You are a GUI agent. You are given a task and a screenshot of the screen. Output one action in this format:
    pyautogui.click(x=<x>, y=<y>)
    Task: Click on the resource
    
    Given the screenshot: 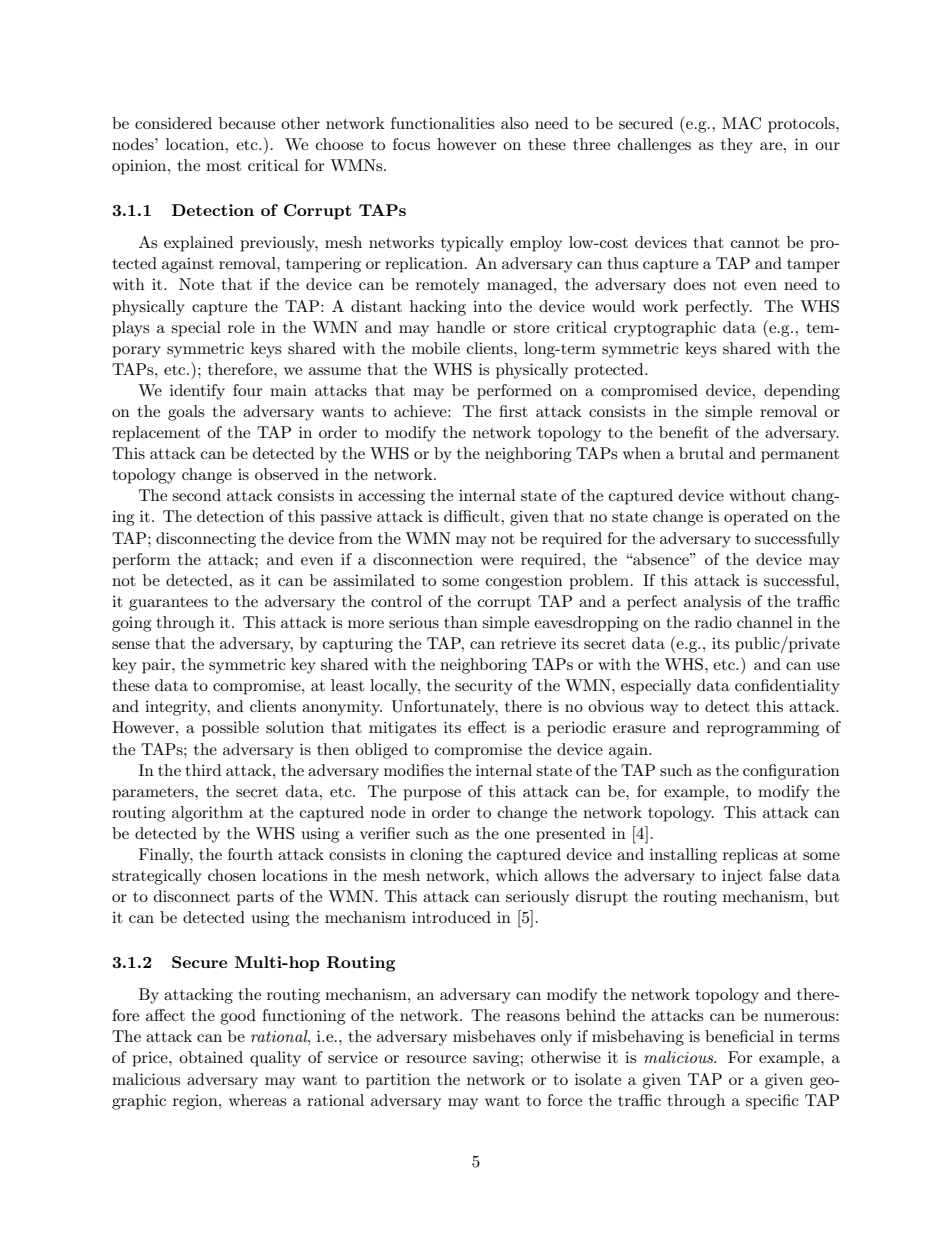 What is the action you would take?
    pyautogui.click(x=436, y=1059)
